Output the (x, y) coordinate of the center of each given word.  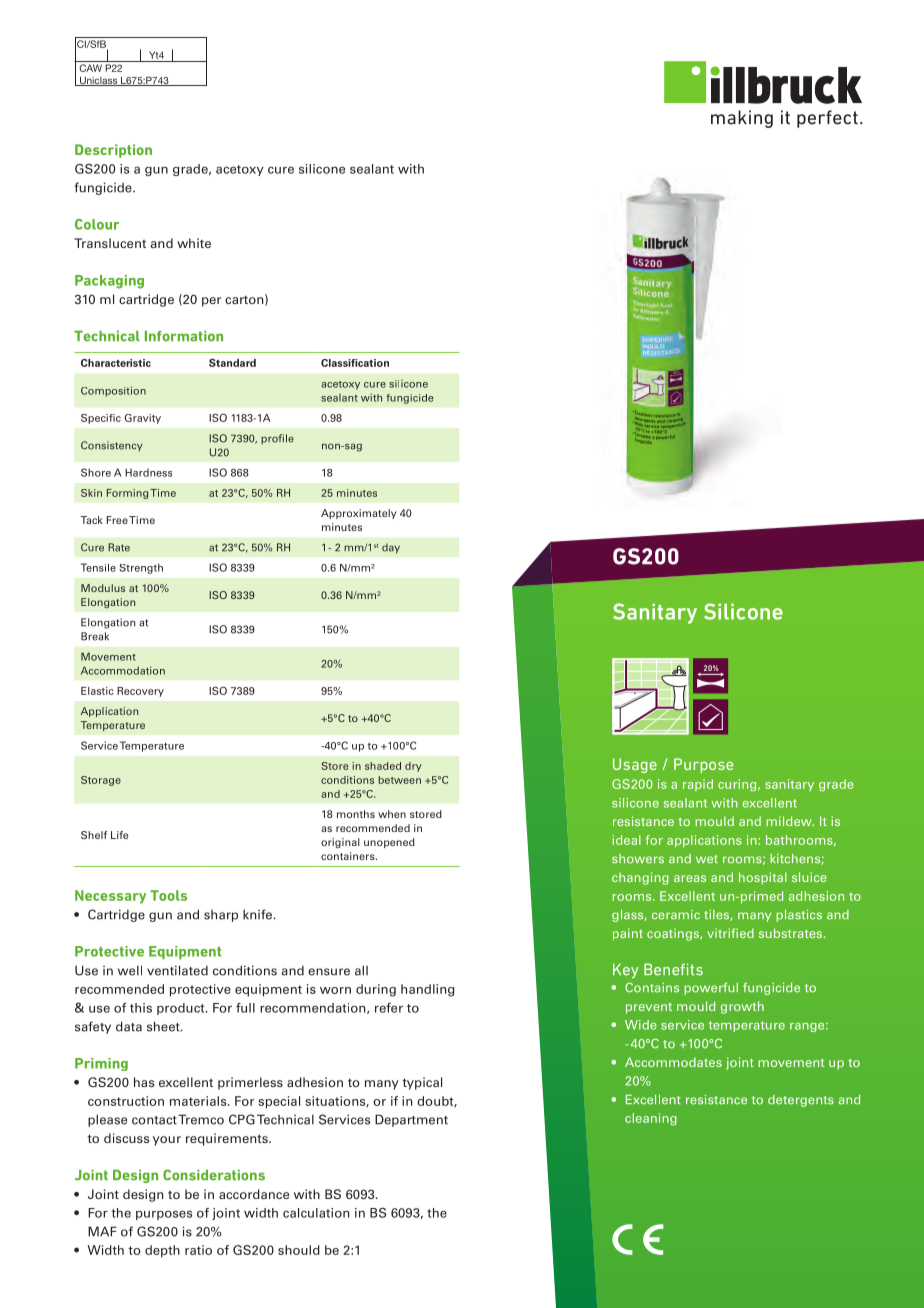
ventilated (177, 970)
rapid (698, 785)
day (391, 548)
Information (184, 336)
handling (427, 990)
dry (413, 767)
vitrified (730, 933)
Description (113, 151)
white (194, 243)
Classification (355, 363)
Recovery (140, 692)
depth (162, 1251)
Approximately (358, 514)
